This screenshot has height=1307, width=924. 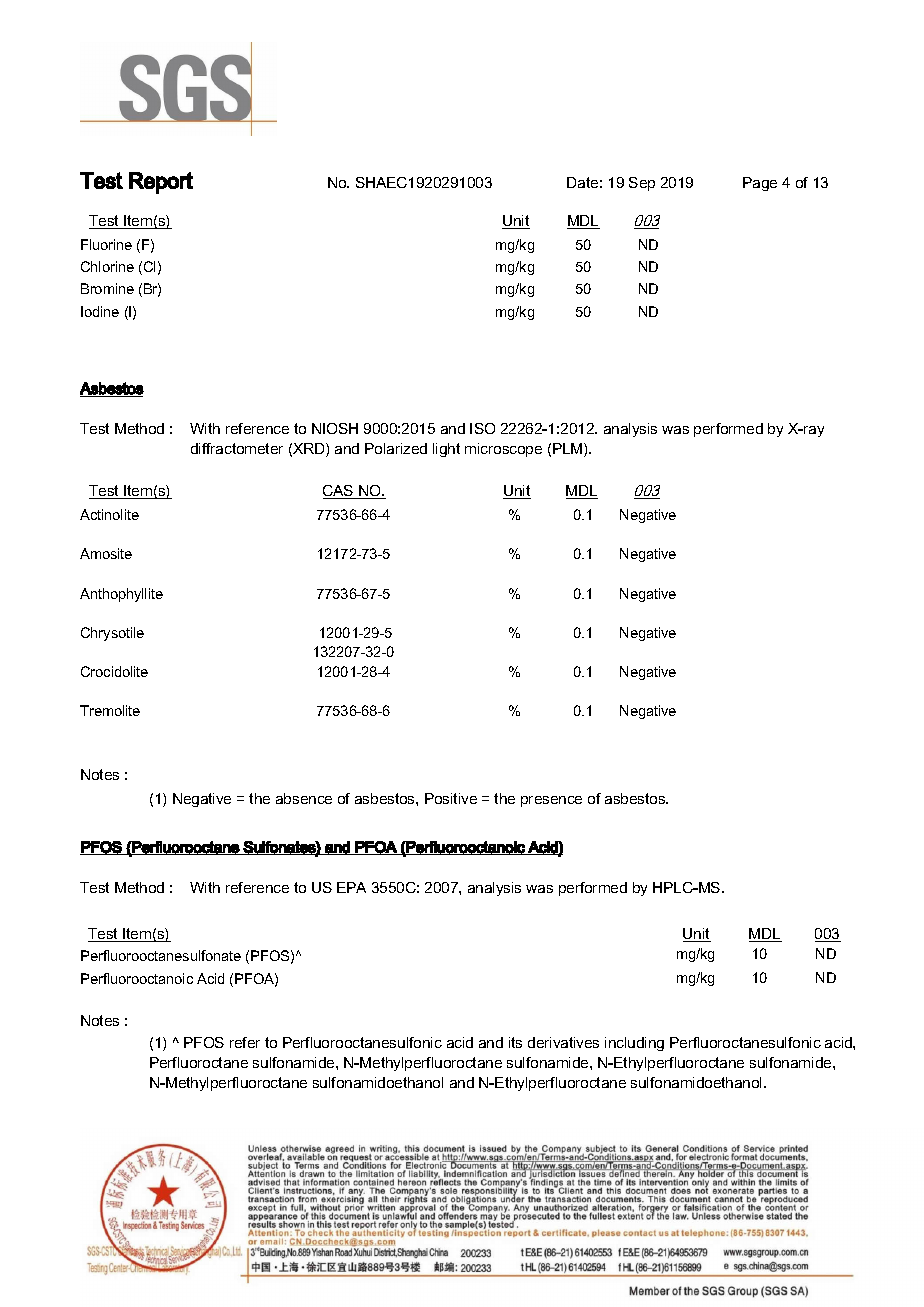 What do you see at coordinates (161, 183) in the screenshot?
I see `Report` at bounding box center [161, 183].
